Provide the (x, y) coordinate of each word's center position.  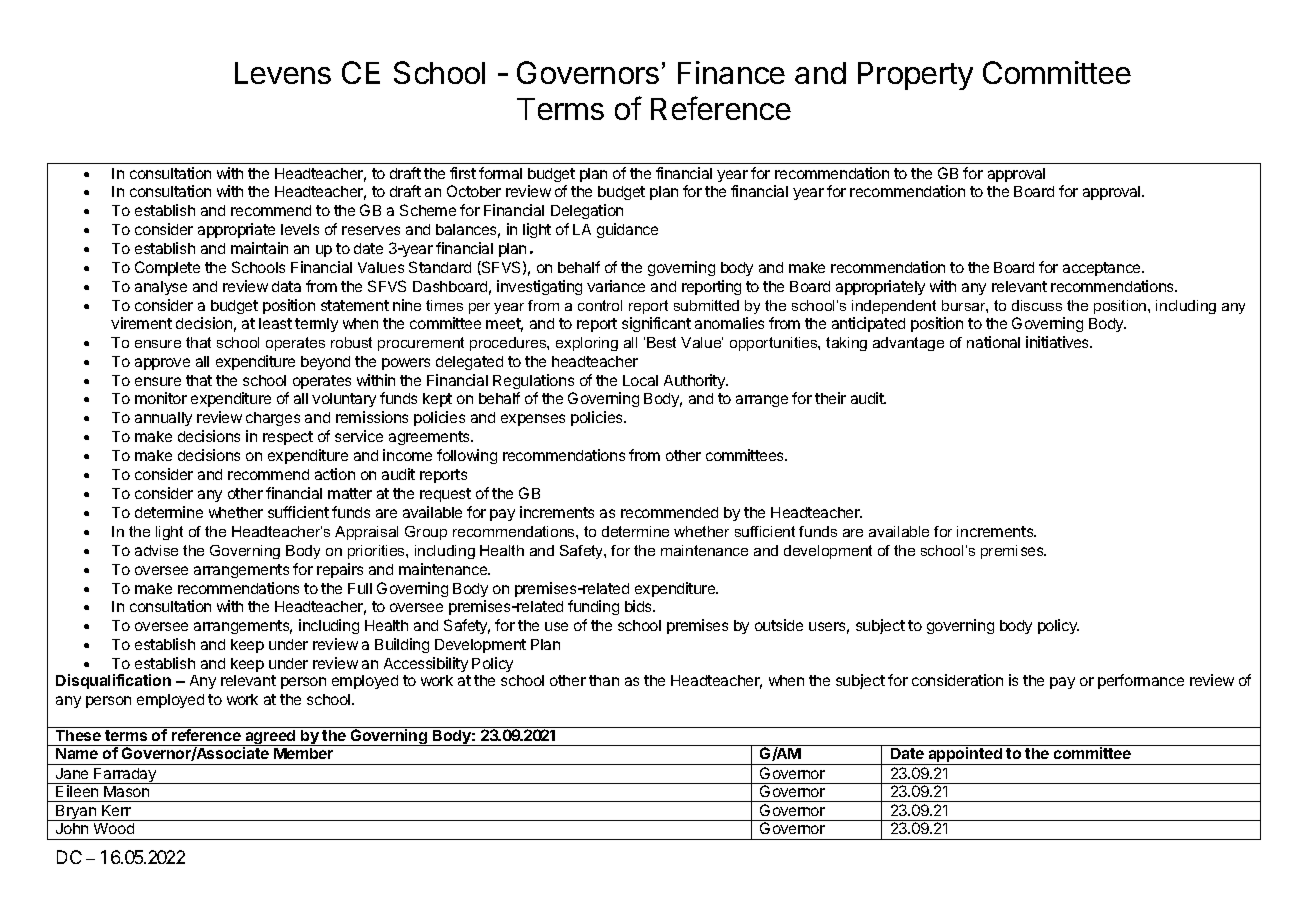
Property (915, 76)
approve (162, 364)
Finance (731, 72)
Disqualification (113, 681)
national (993, 342)
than (604, 680)
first (463, 173)
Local (640, 380)
